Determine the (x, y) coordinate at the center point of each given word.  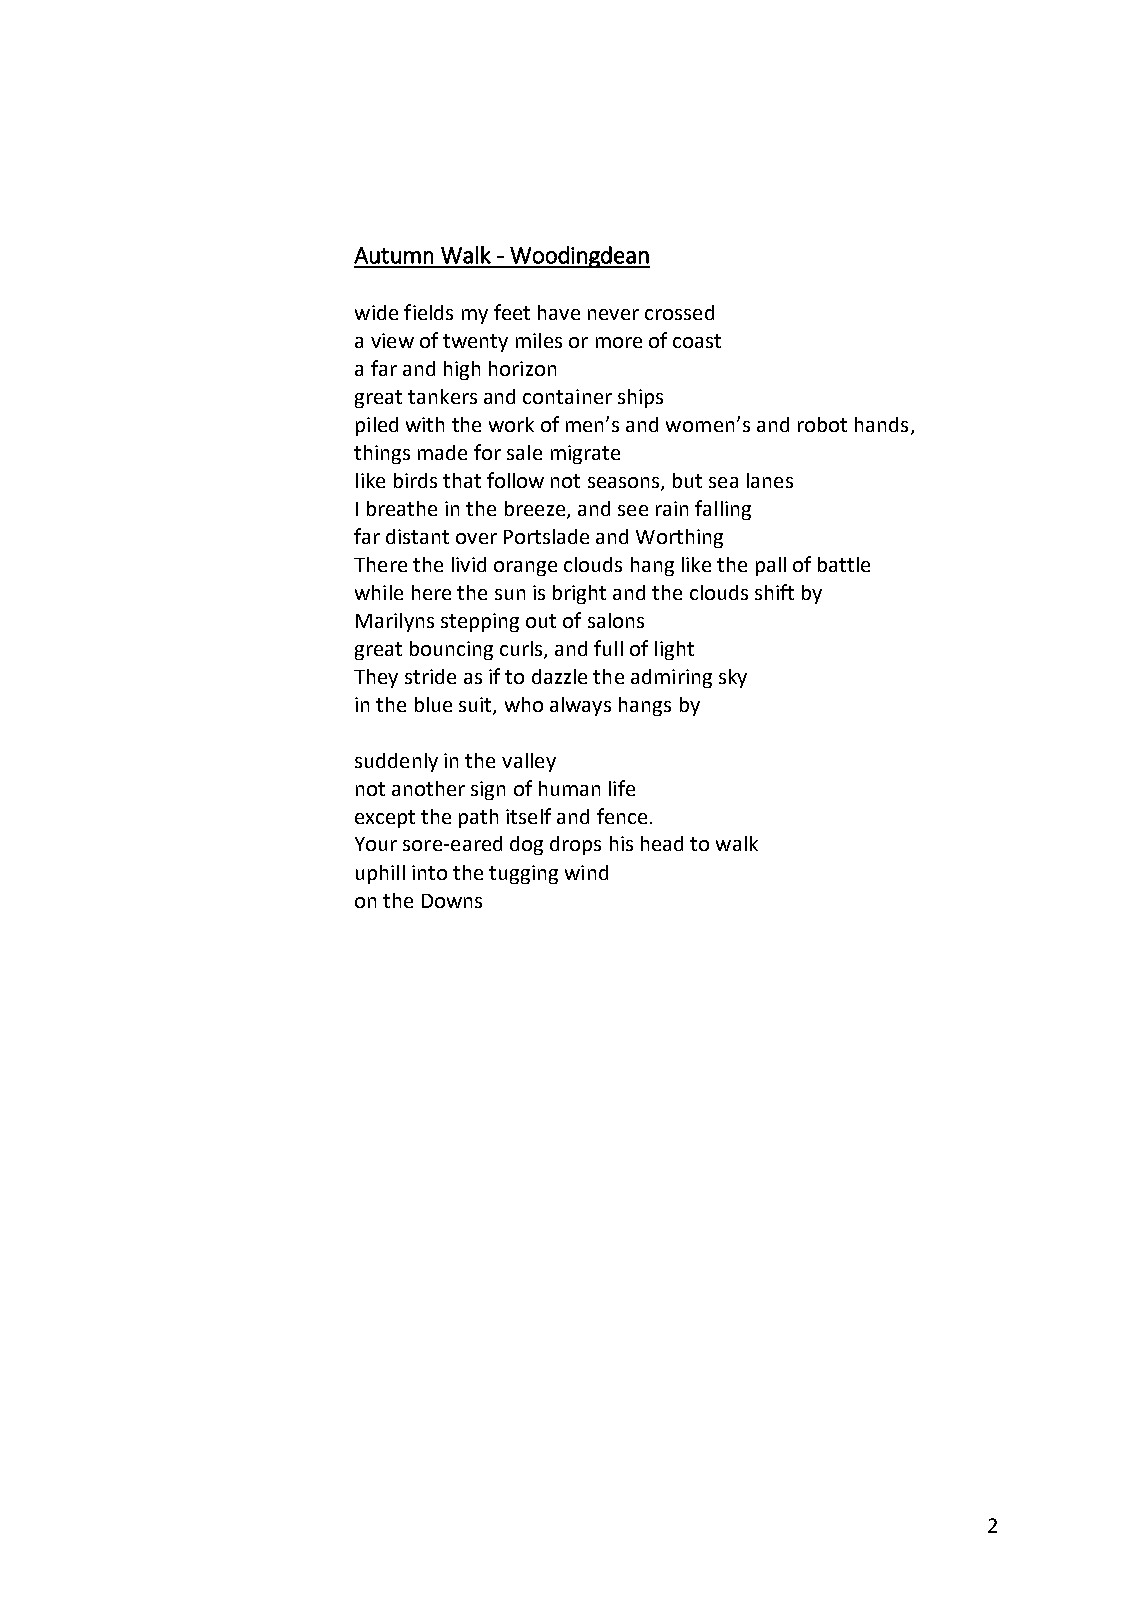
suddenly (396, 762)
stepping (480, 622)
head (662, 843)
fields (428, 312)
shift (774, 592)
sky (733, 678)
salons (616, 620)
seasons (625, 484)
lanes (770, 480)
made (442, 452)
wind (586, 872)
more (619, 342)
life (622, 788)
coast (697, 341)
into (429, 872)
